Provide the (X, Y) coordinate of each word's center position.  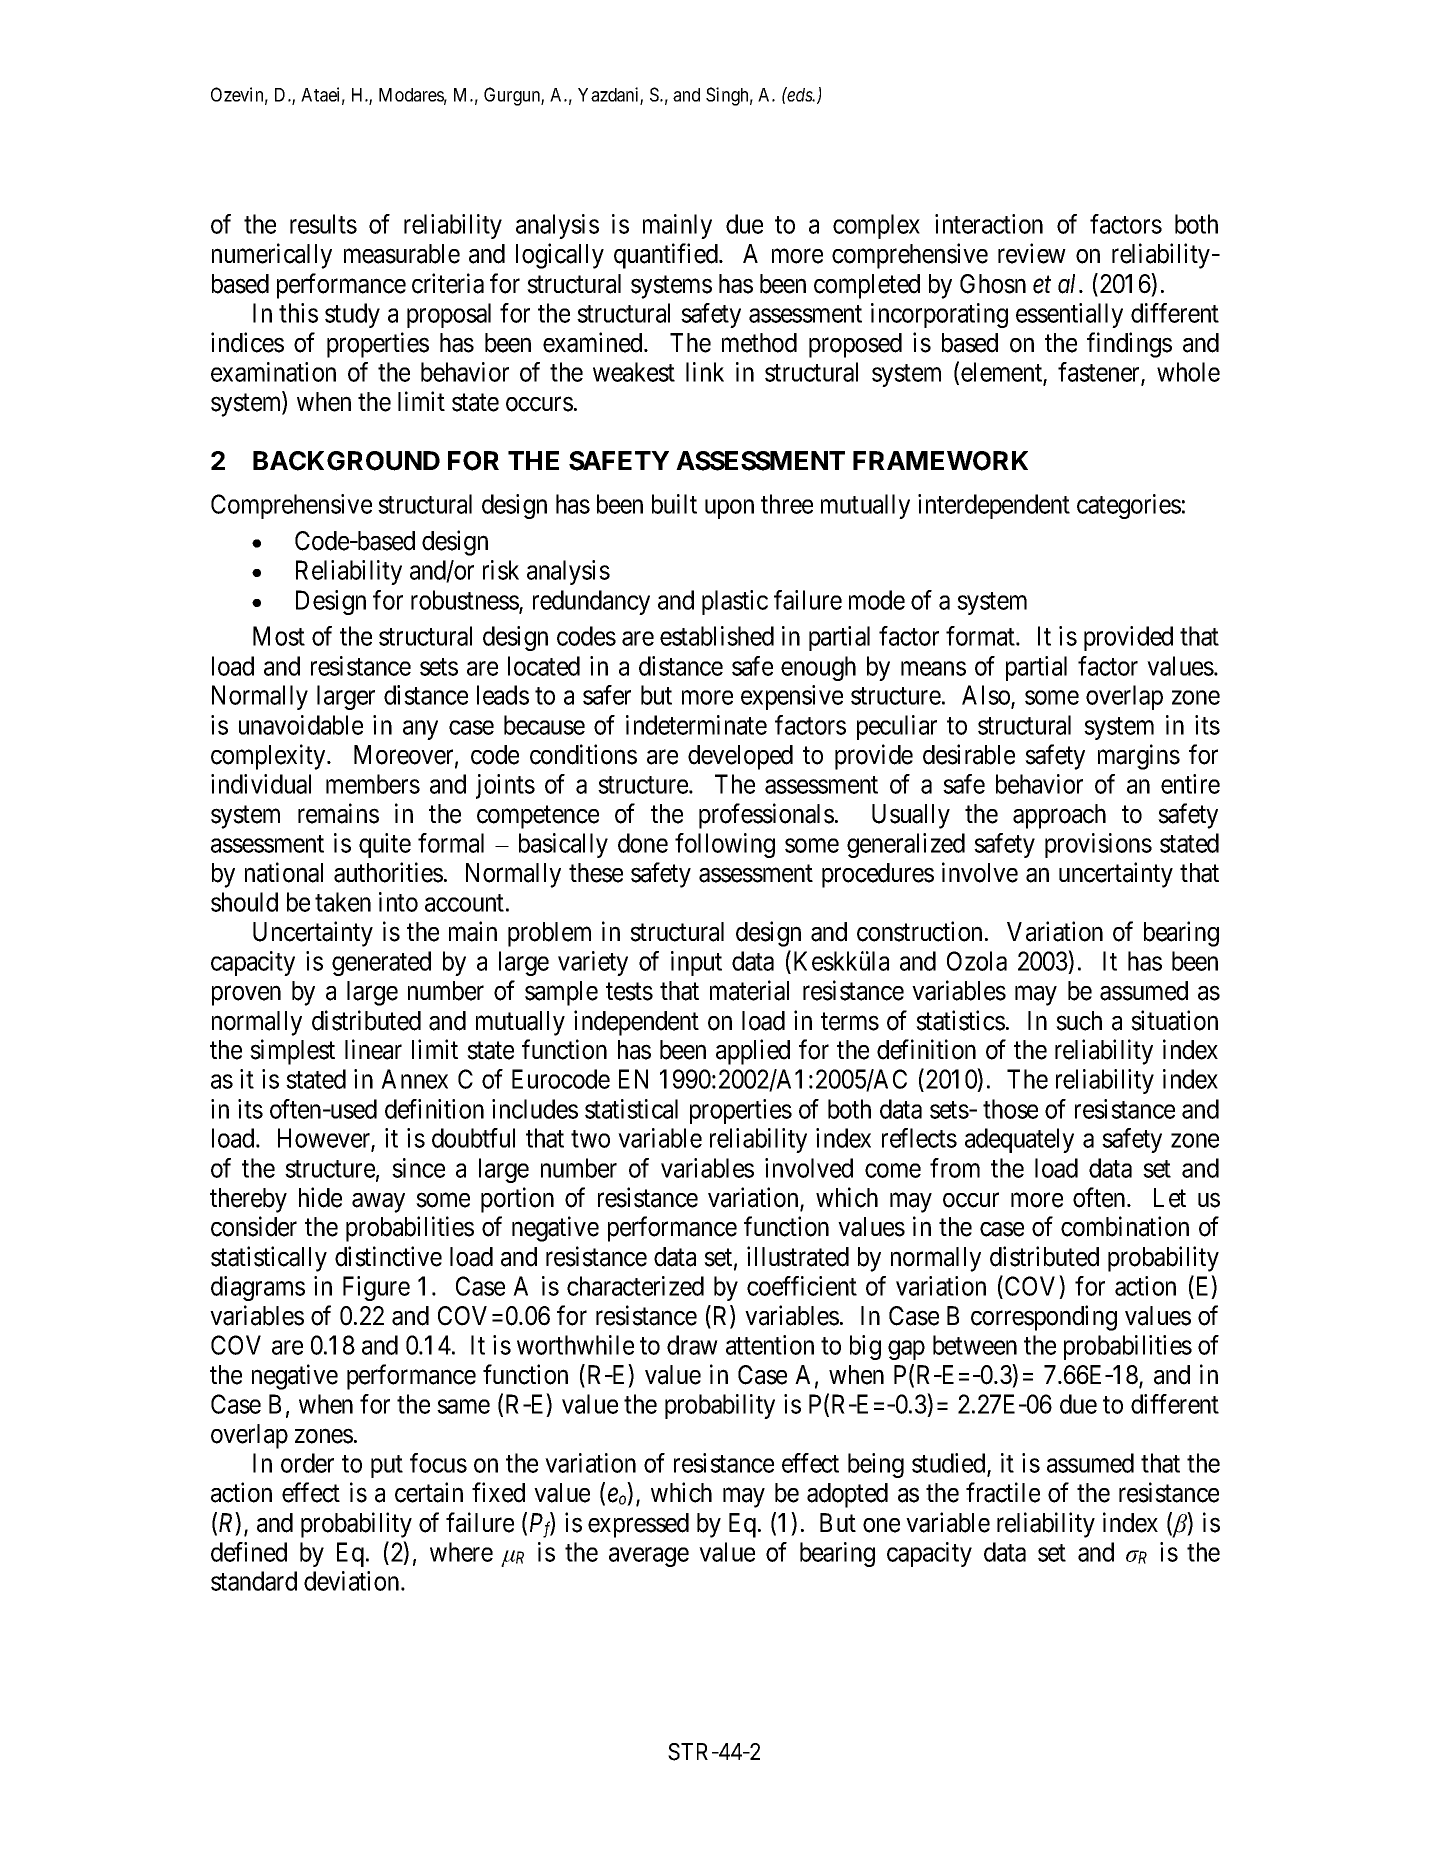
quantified (667, 256)
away (378, 1203)
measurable (402, 254)
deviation (353, 1581)
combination (1125, 1226)
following (725, 845)
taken (343, 902)
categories (1129, 506)
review (1032, 253)
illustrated (798, 1256)
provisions (1098, 845)
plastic (735, 602)
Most (279, 636)
